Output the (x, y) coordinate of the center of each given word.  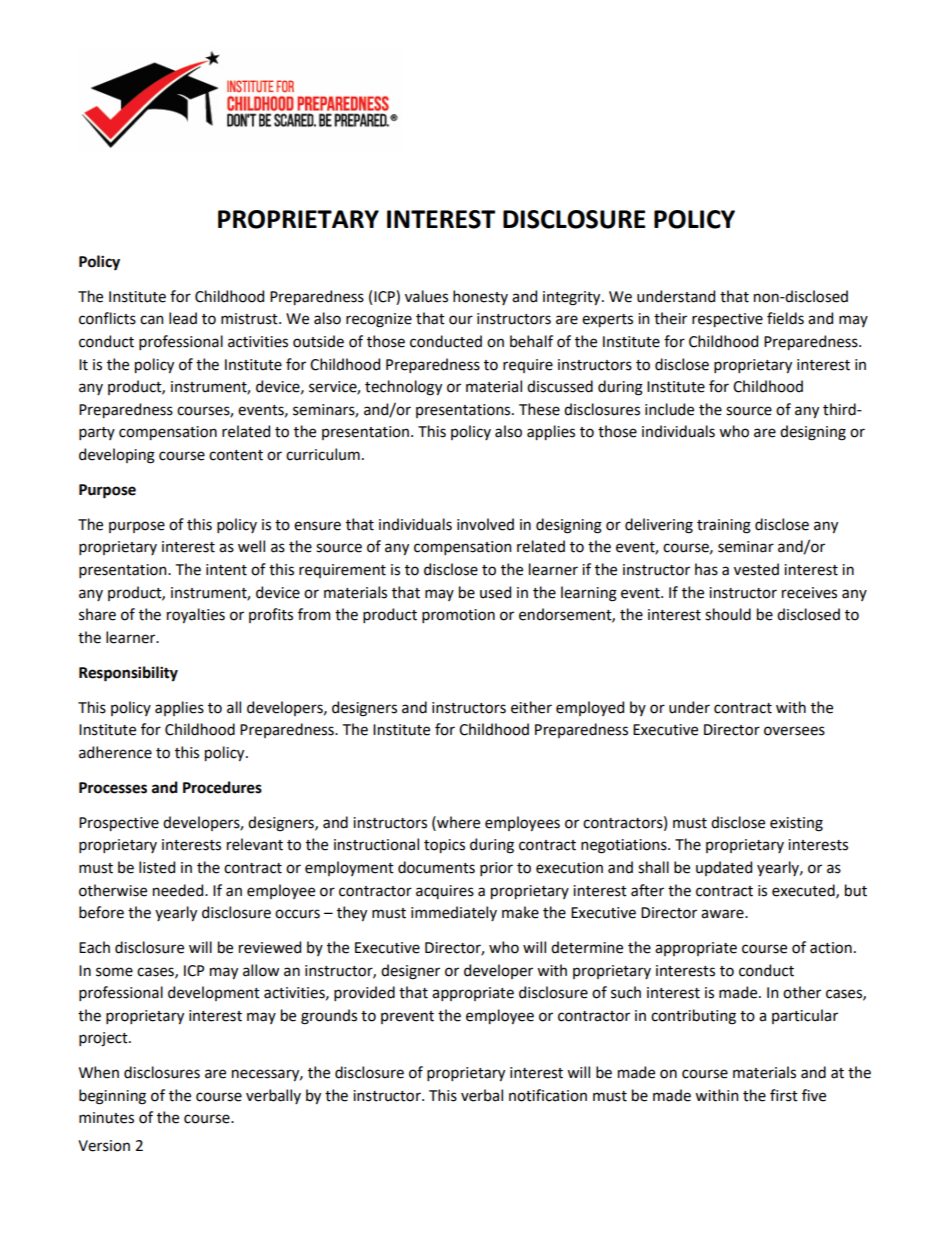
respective (727, 320)
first (784, 1095)
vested (756, 569)
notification (548, 1095)
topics (444, 846)
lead (183, 318)
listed (157, 867)
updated (724, 868)
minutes (106, 1118)
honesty (480, 297)
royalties (196, 615)
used (495, 592)
